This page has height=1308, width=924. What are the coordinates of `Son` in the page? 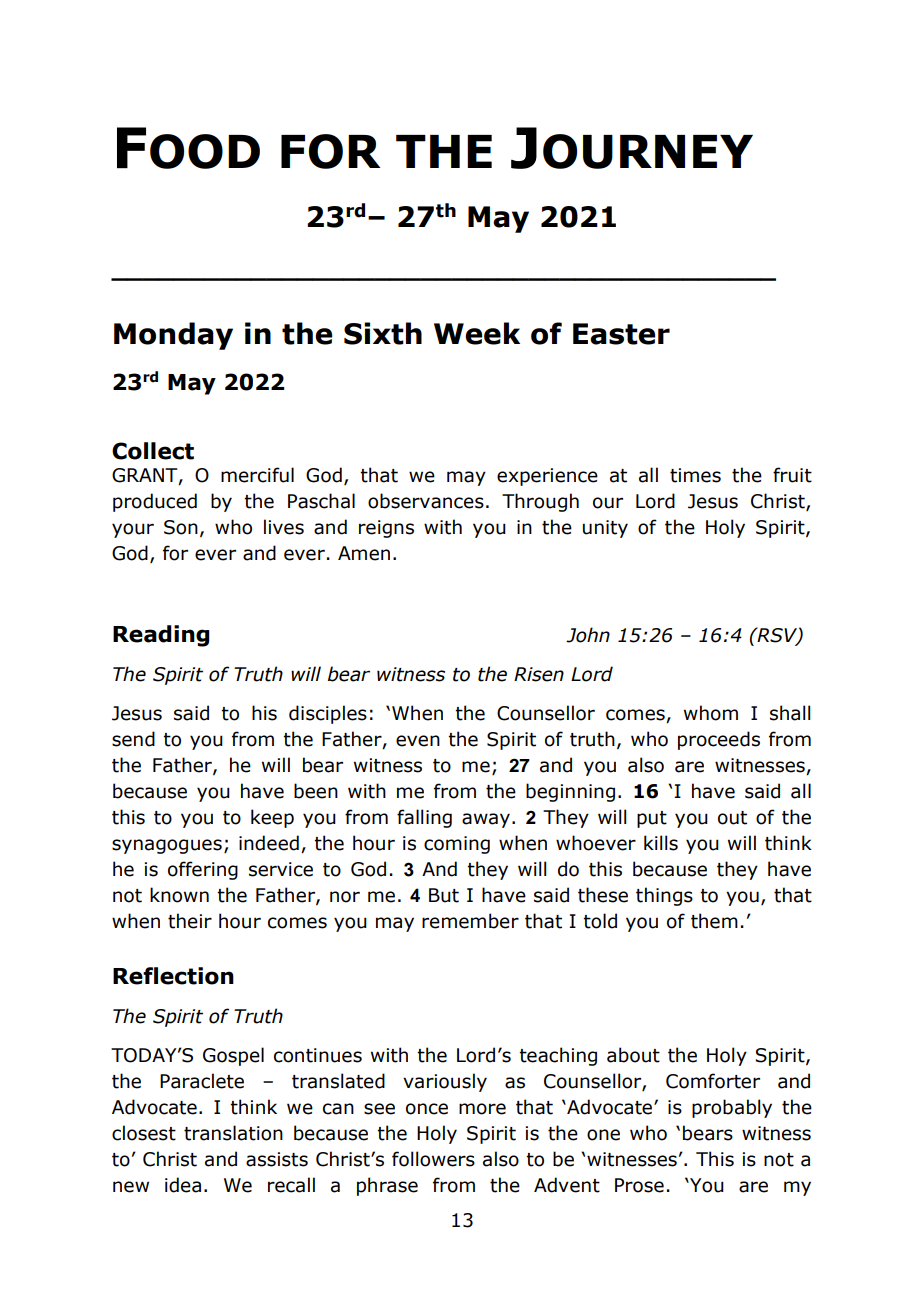 It's located at (181, 527).
